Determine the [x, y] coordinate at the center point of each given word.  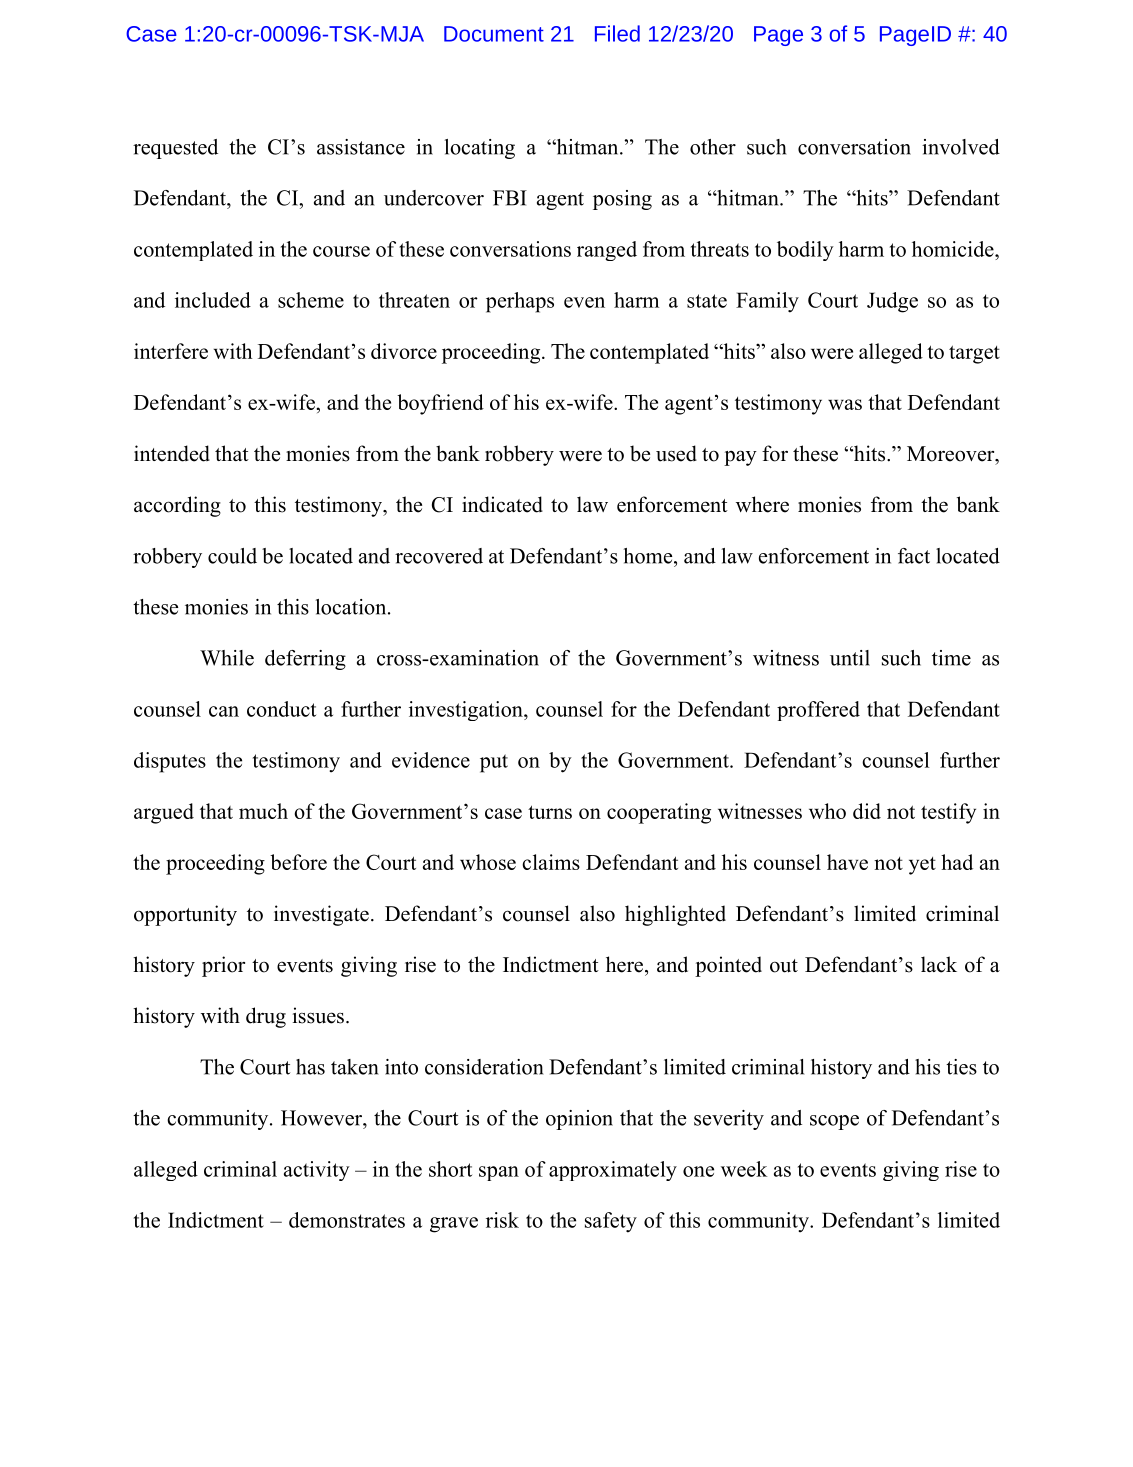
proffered [818, 711]
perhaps [520, 302]
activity [317, 1171]
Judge [892, 302]
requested [175, 149]
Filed [617, 33]
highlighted [675, 915]
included [213, 300]
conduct [281, 709]
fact [914, 556]
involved [961, 147]
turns [550, 812]
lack [939, 964]
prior [223, 966]
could [232, 556]
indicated [502, 504]
